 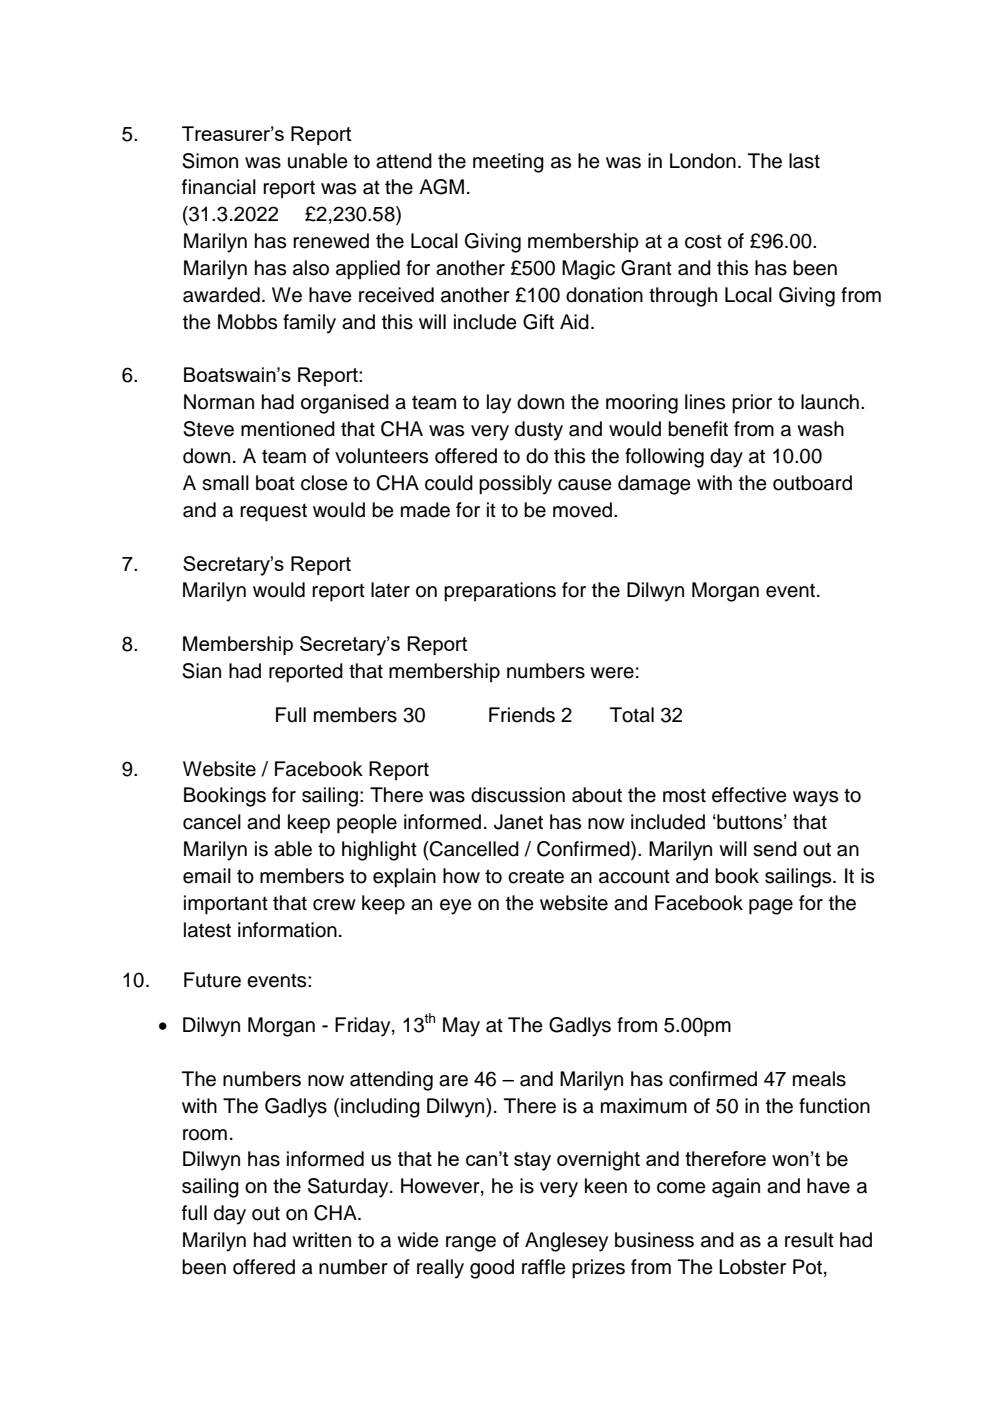 I want to click on meeting, so click(x=508, y=163).
